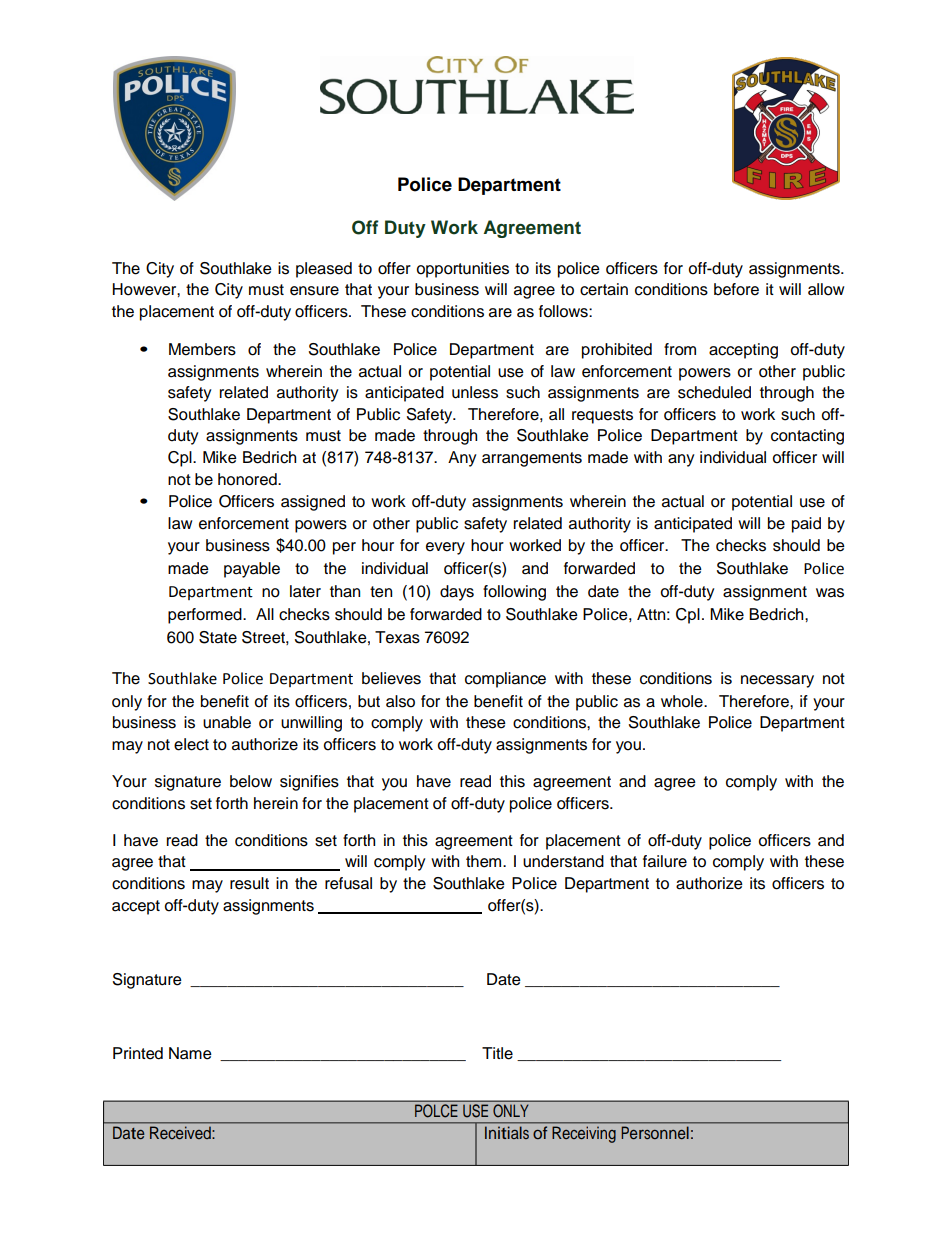  What do you see at coordinates (665, 861) in the document?
I see `failure` at bounding box center [665, 861].
